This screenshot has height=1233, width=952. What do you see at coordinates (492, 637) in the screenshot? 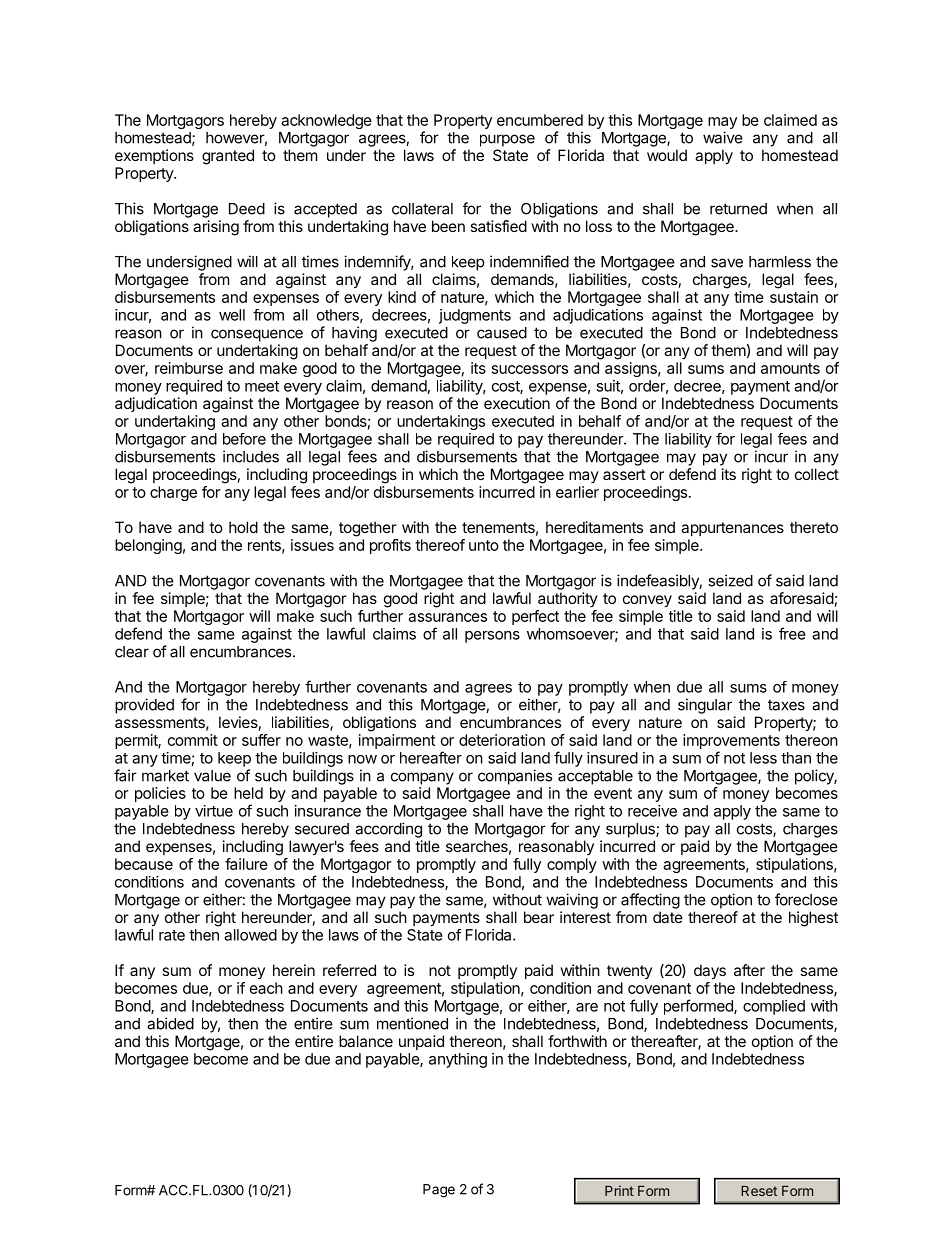
I see `persons` at bounding box center [492, 637].
